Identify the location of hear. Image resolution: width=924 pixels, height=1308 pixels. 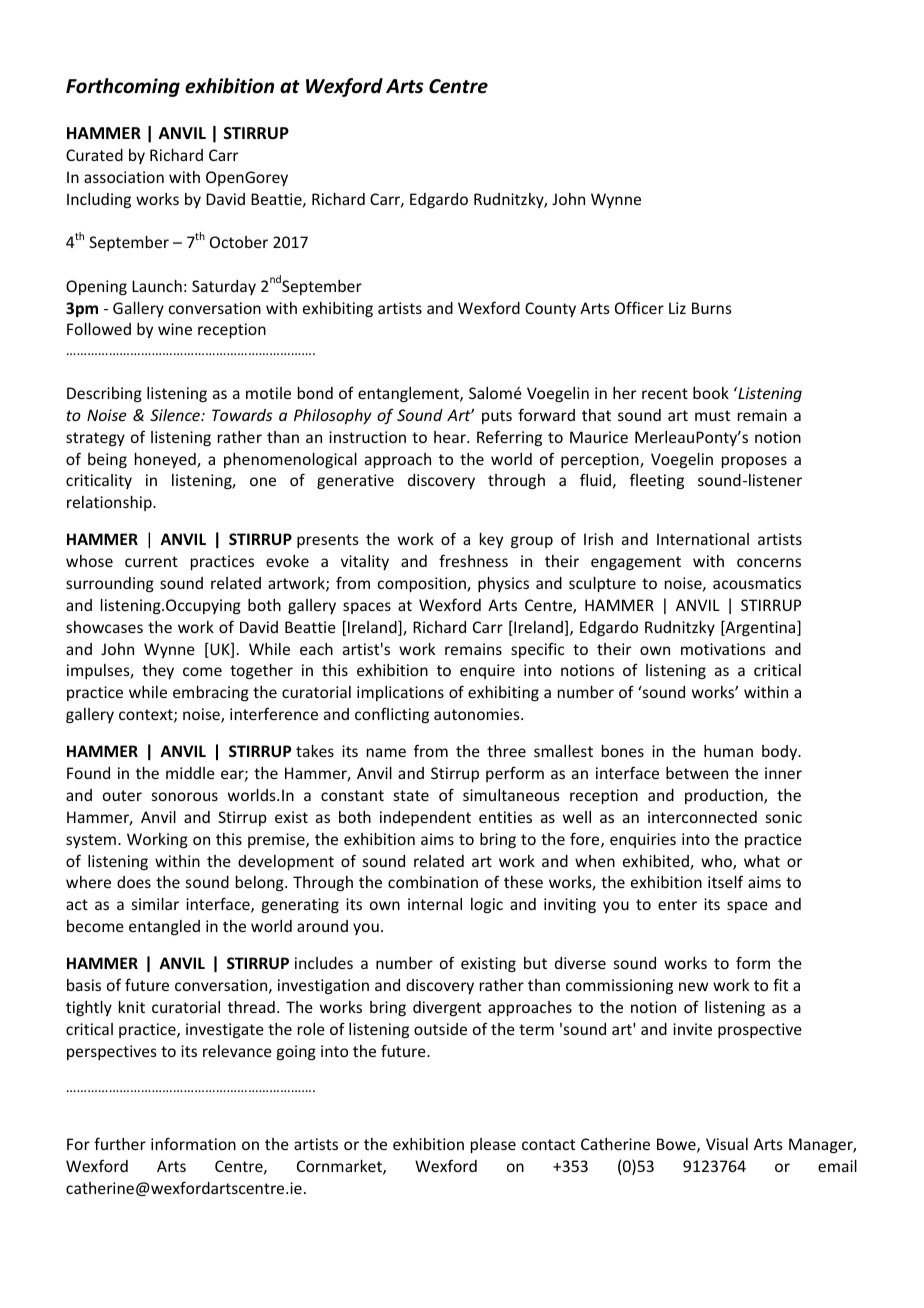
(451, 437).
